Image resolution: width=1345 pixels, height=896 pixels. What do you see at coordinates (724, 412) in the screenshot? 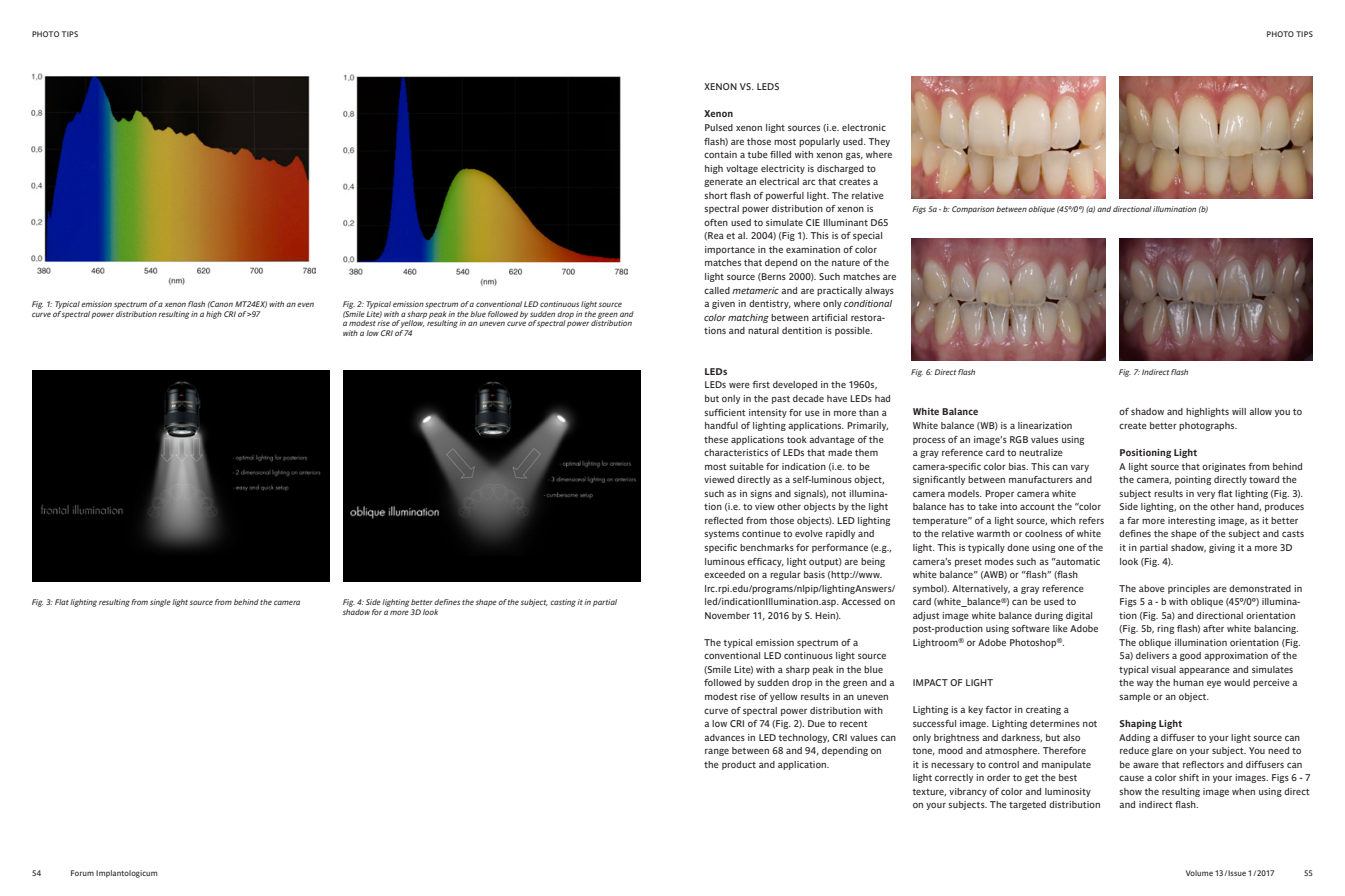
I see `sufficient` at bounding box center [724, 412].
